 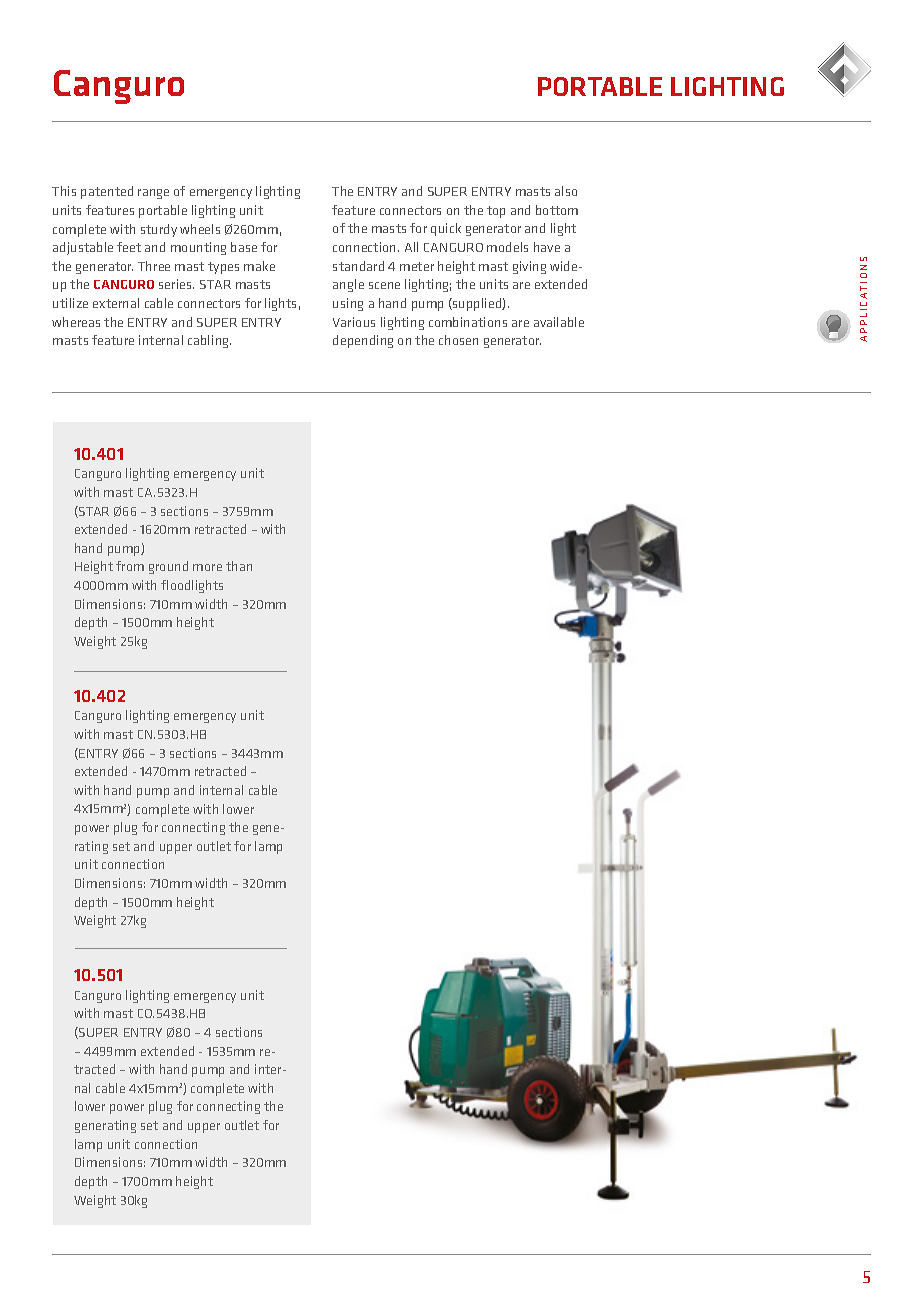 I want to click on top, so click(x=496, y=212).
